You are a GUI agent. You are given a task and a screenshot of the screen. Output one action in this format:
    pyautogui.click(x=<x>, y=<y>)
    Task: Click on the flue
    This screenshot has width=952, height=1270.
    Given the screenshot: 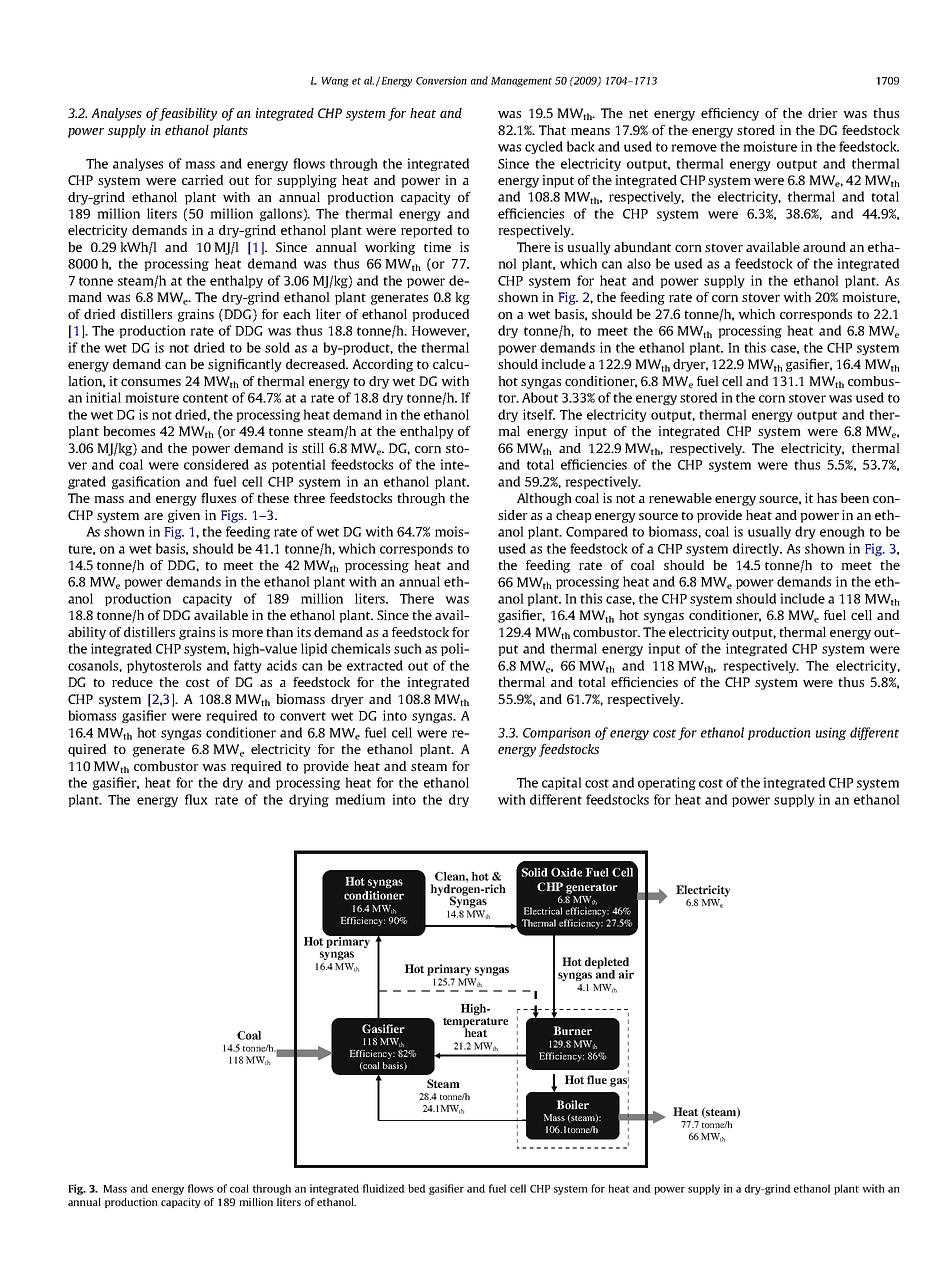 What is the action you would take?
    pyautogui.click(x=597, y=1079)
